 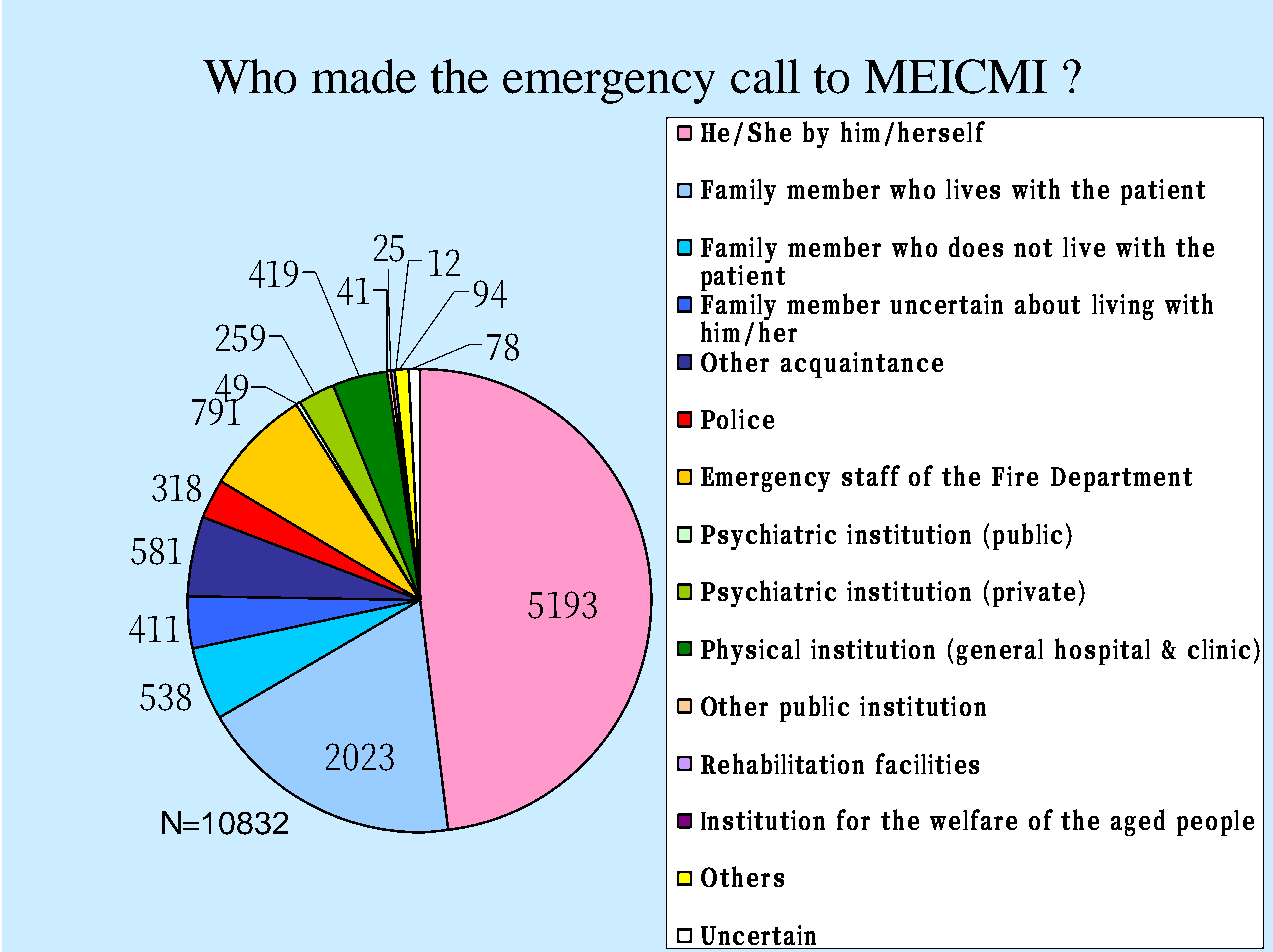 I want to click on hospital, so click(x=1102, y=651).
